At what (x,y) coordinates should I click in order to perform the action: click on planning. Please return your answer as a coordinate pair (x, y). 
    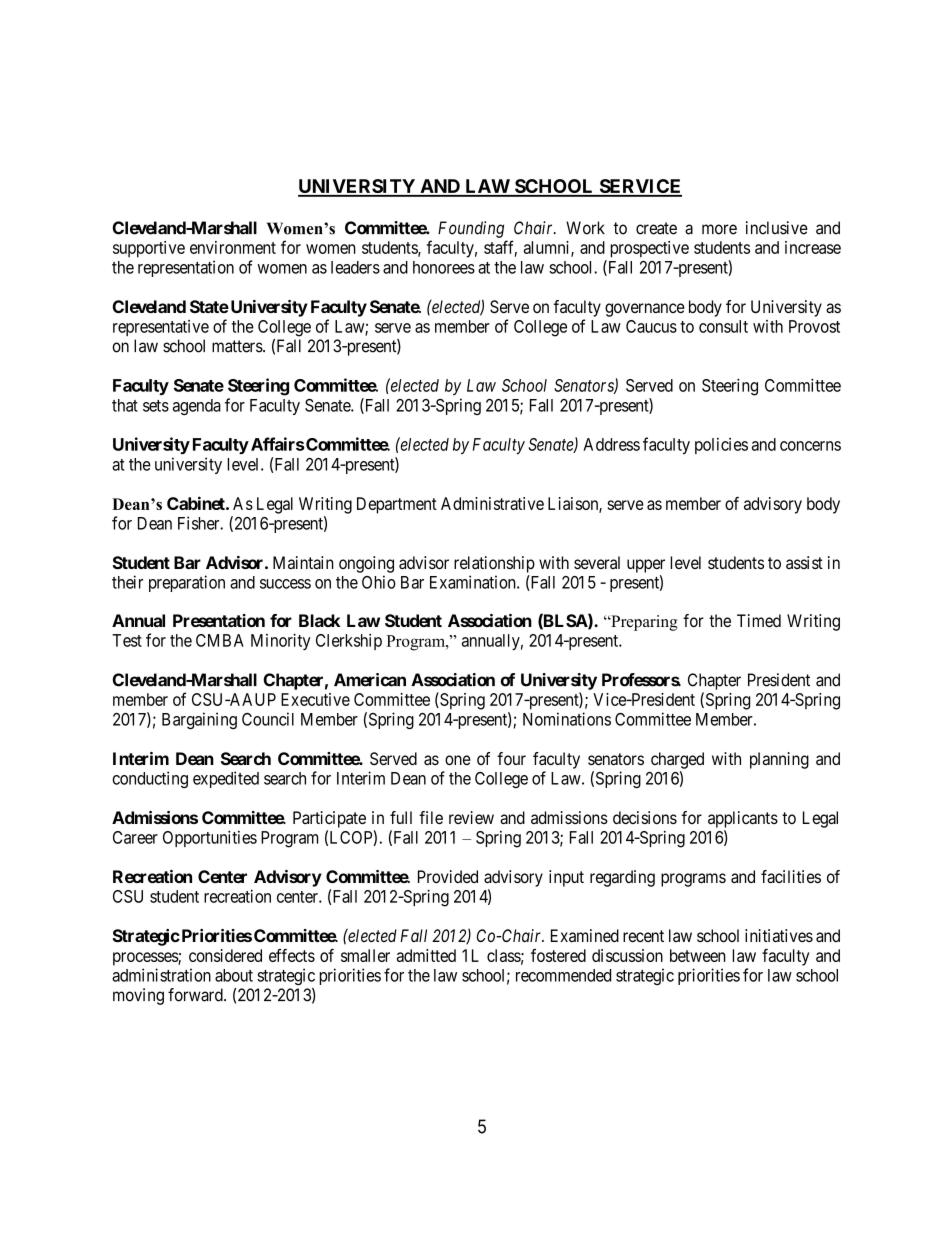
    Looking at the image, I should click on (779, 760).
